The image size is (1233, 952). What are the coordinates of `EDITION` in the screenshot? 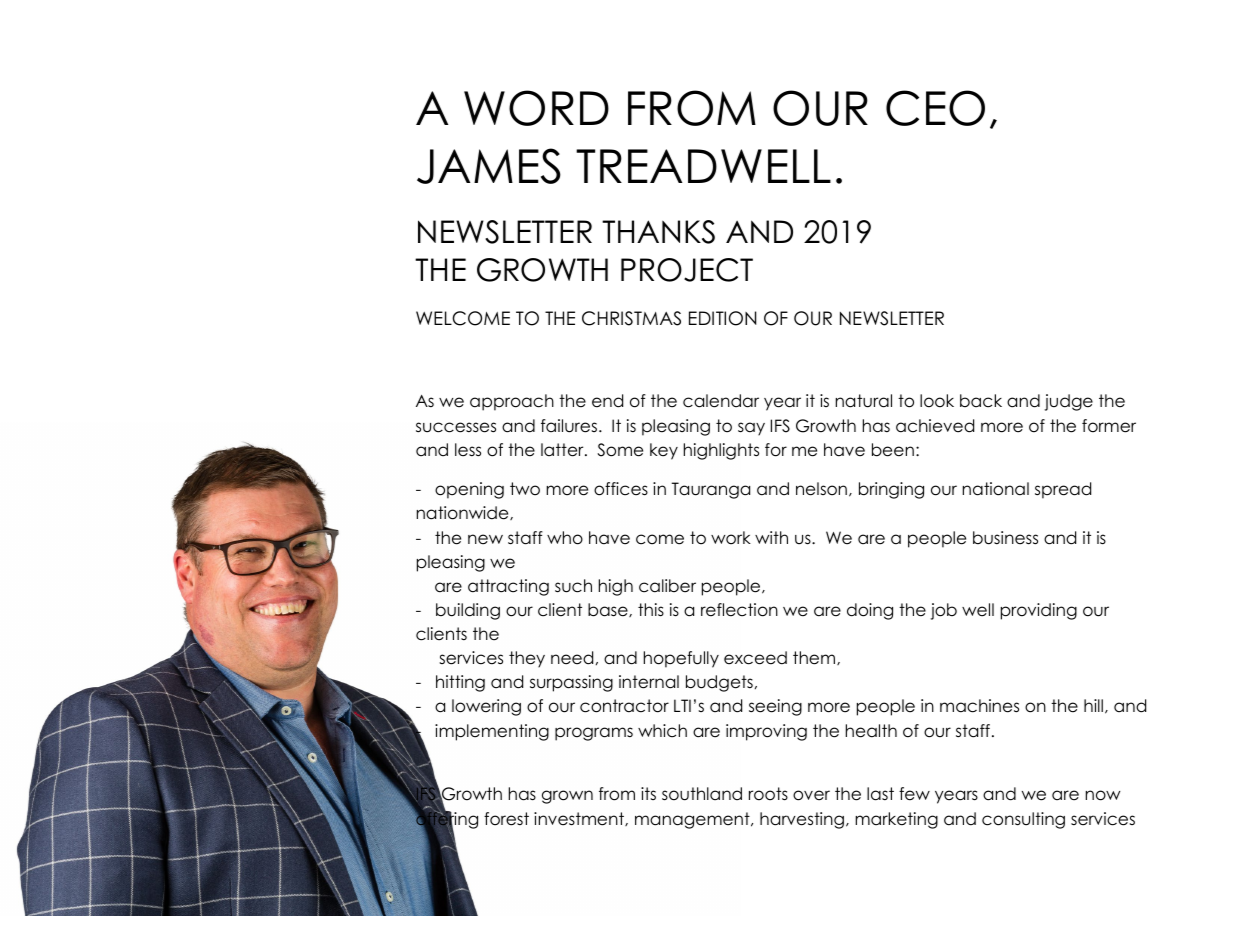 It's located at (722, 318).
